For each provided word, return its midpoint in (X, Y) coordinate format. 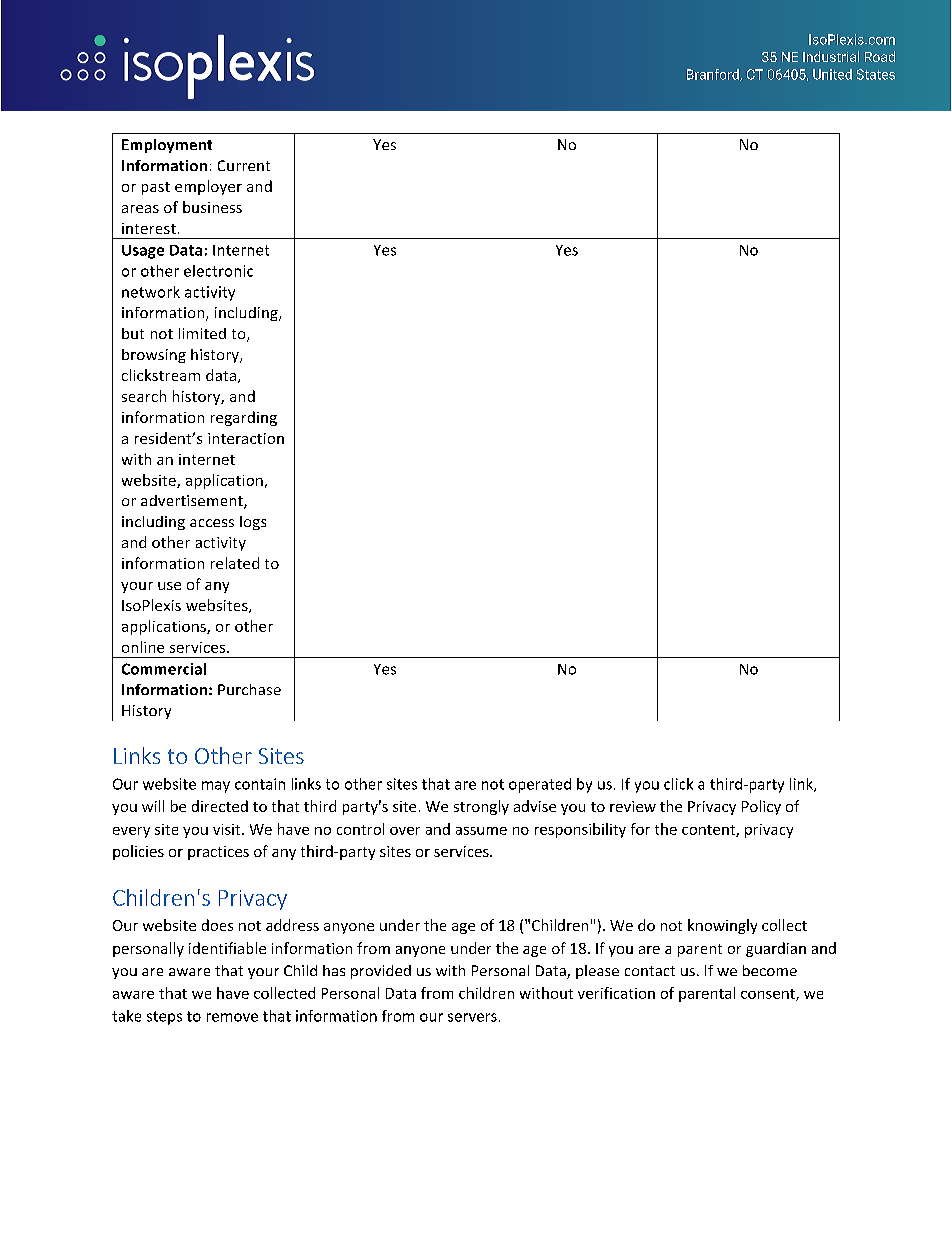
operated (540, 785)
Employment (167, 146)
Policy (761, 807)
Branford (714, 75)
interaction (246, 438)
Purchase (249, 689)
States (876, 74)
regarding (244, 418)
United (832, 74)
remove (232, 1017)
